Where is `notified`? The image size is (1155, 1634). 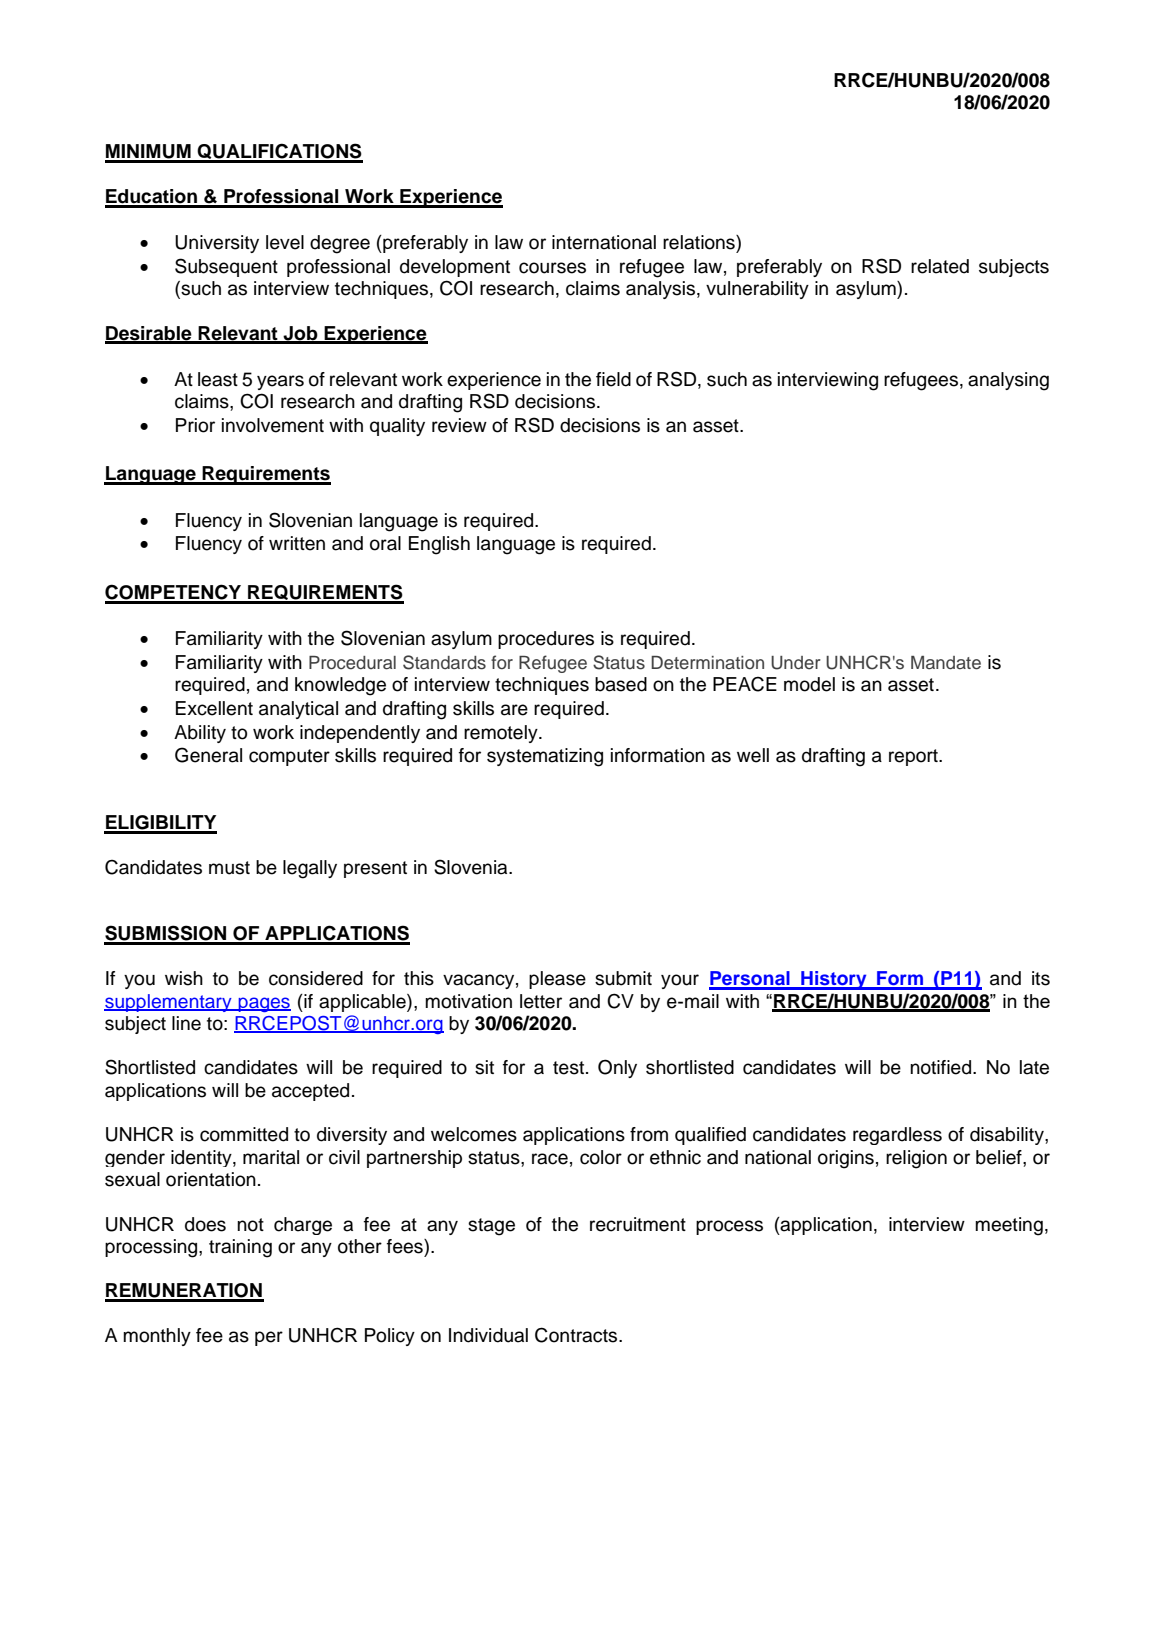 notified is located at coordinates (940, 1067).
